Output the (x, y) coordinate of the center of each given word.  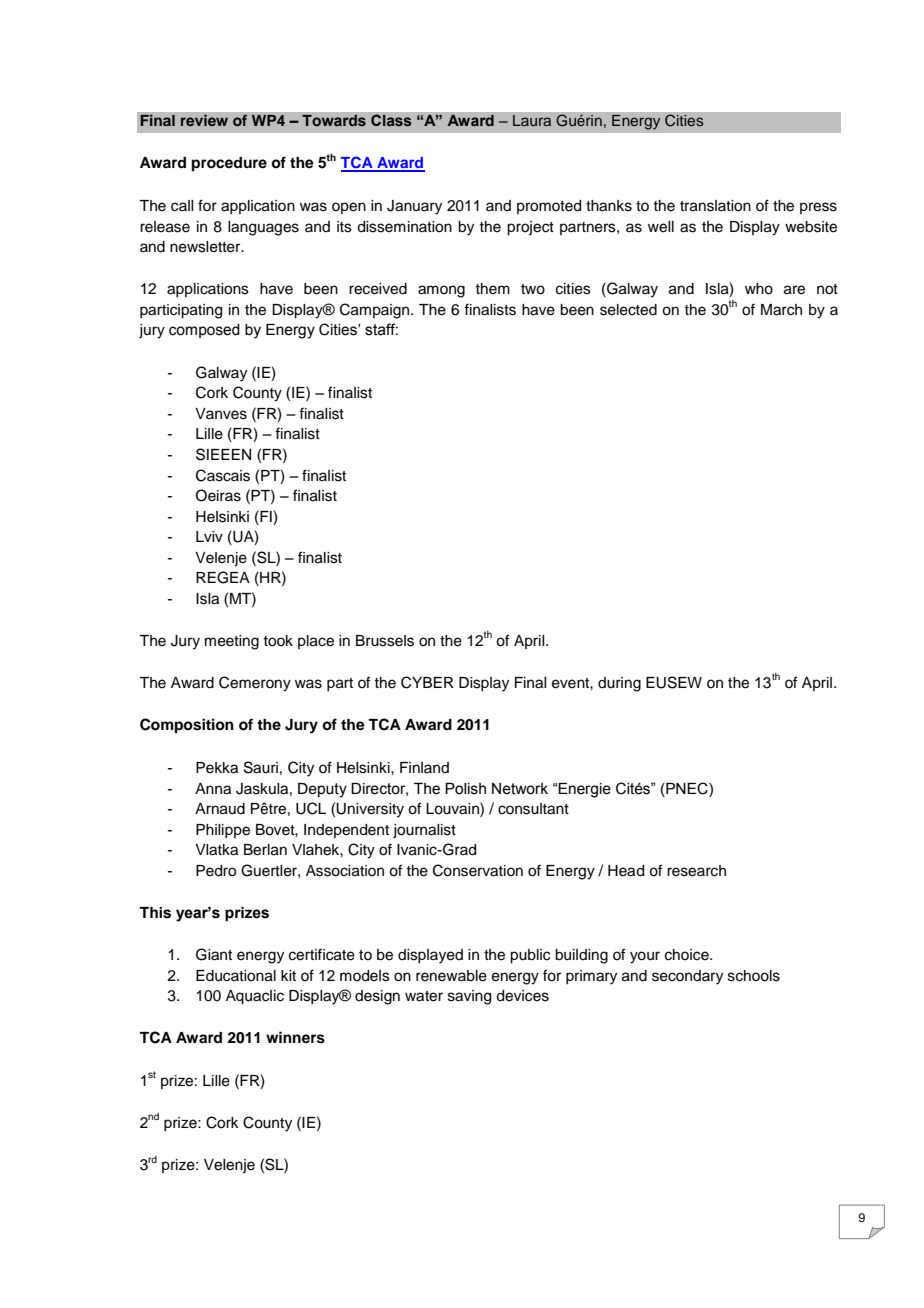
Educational (236, 976)
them (492, 289)
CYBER (427, 682)
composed (204, 331)
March (781, 310)
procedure (229, 164)
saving (469, 997)
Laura (532, 120)
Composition (187, 726)
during (619, 684)
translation (715, 206)
